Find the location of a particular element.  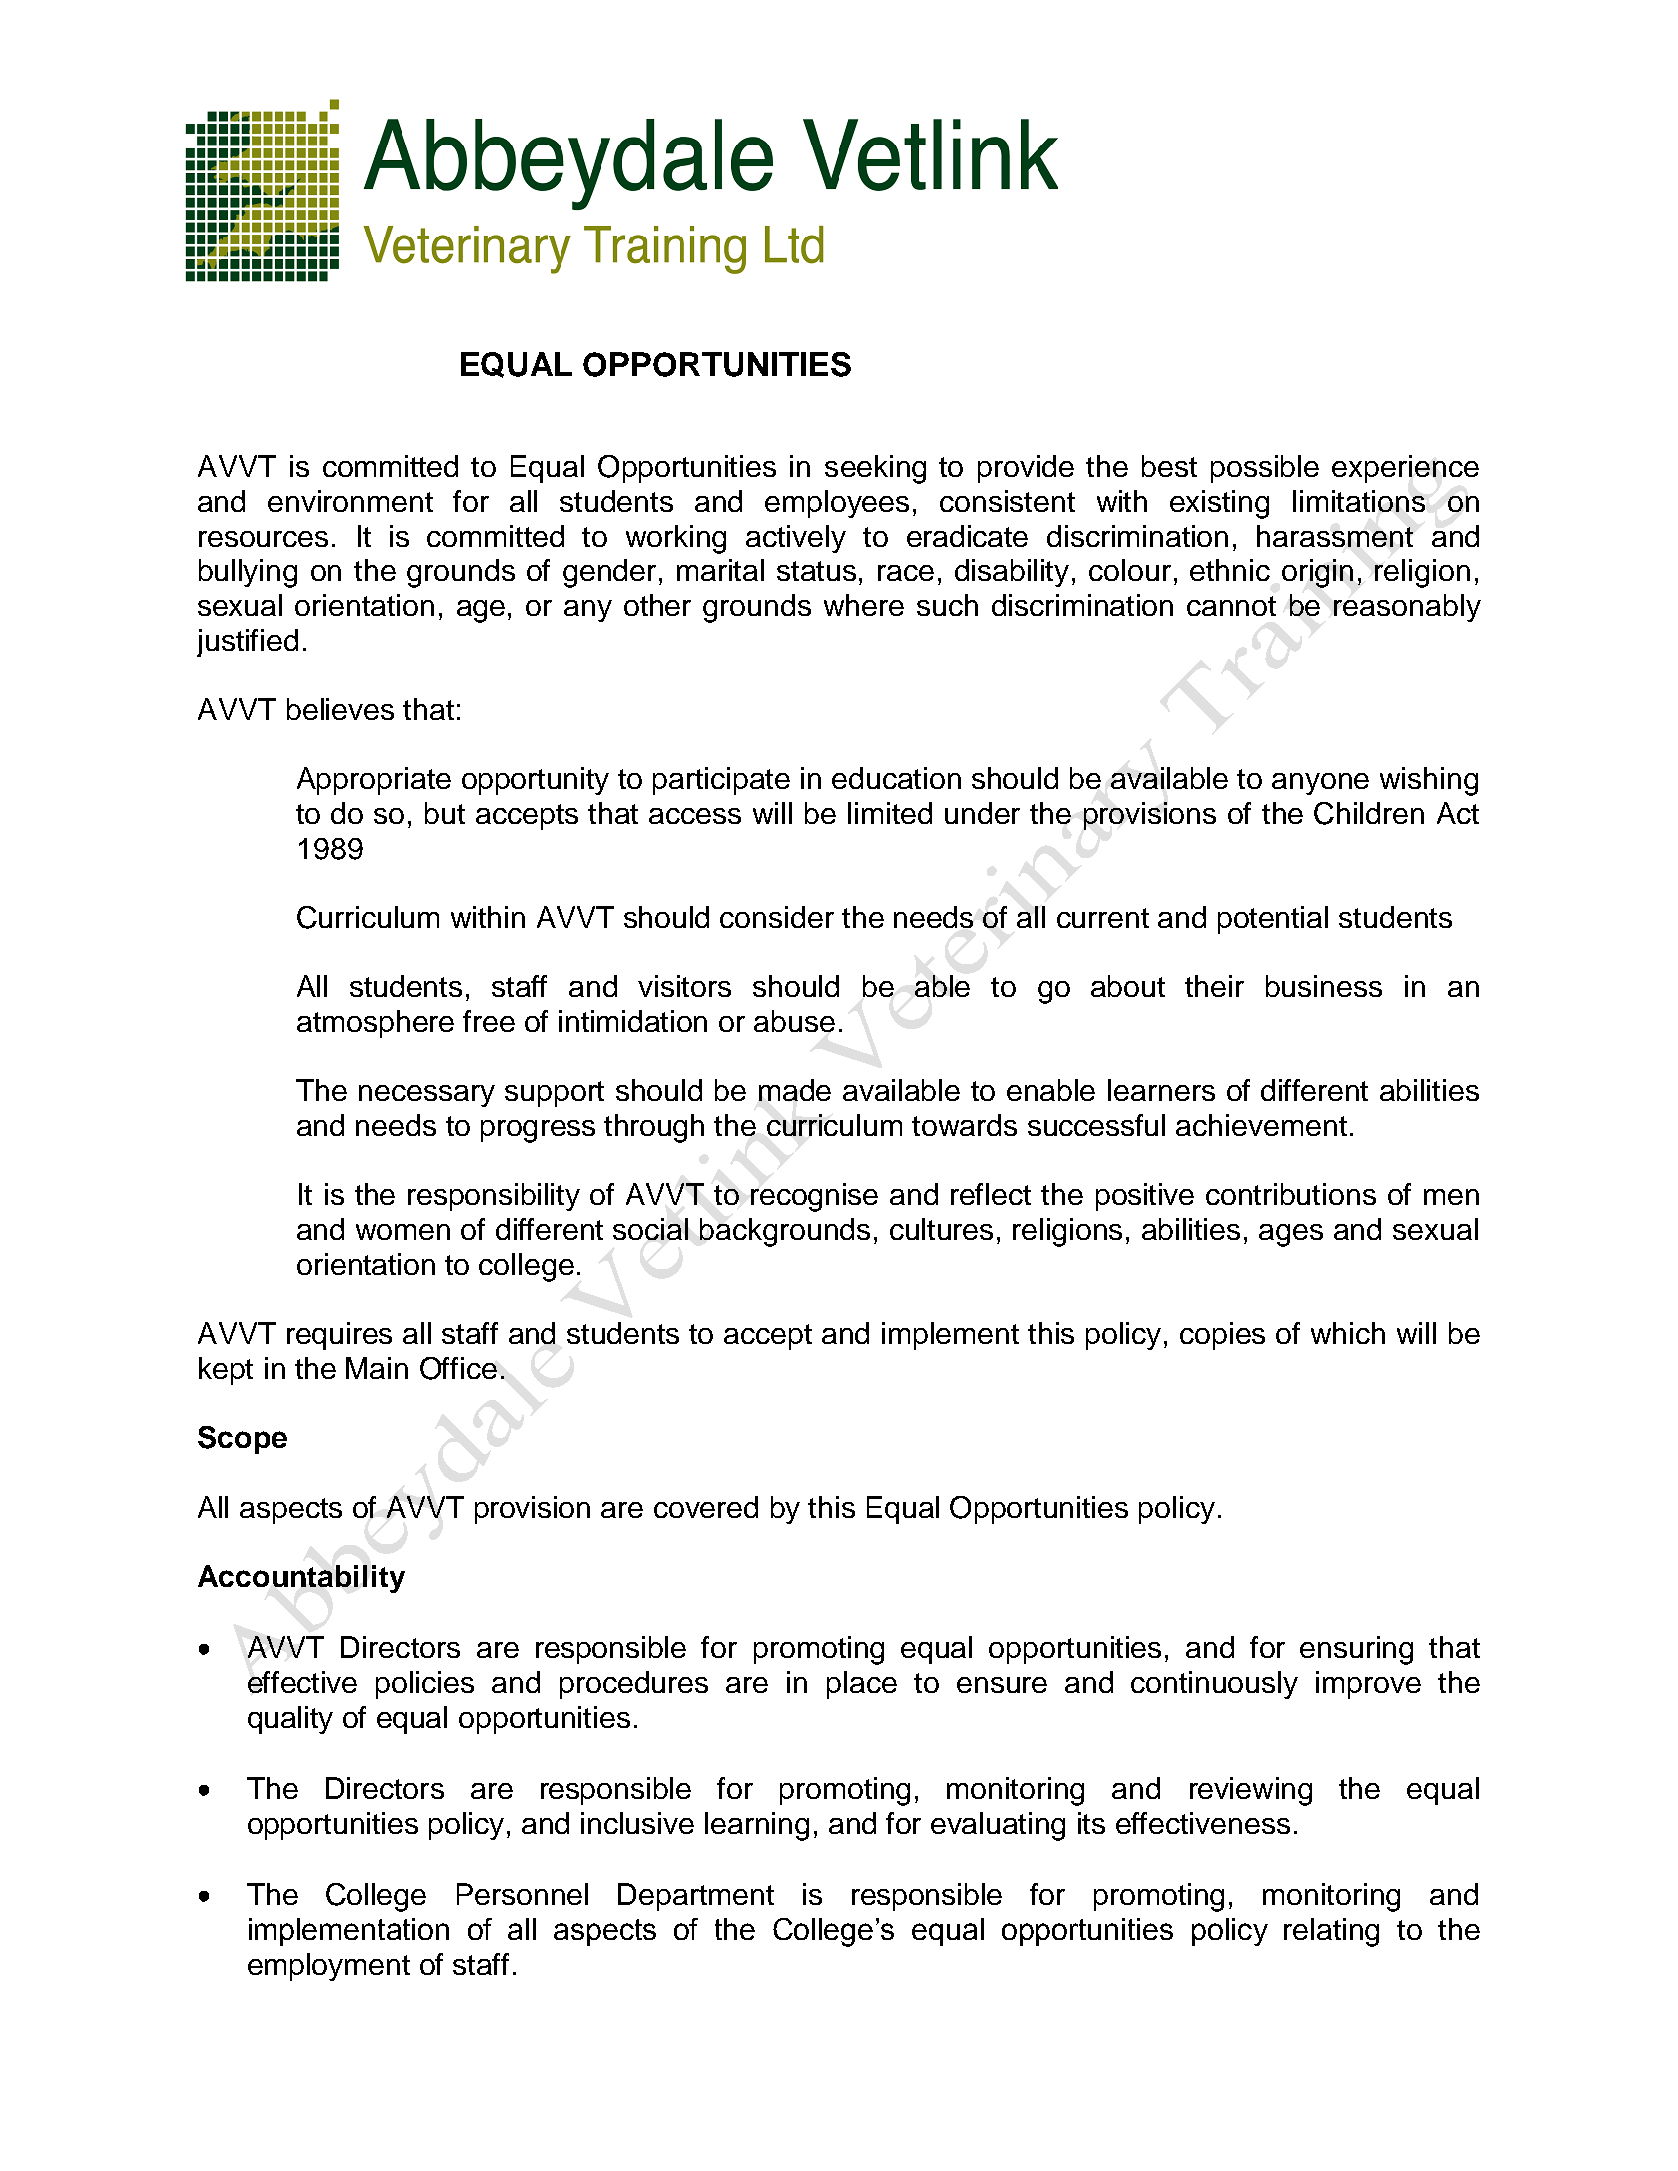

recognise is located at coordinates (814, 1197).
